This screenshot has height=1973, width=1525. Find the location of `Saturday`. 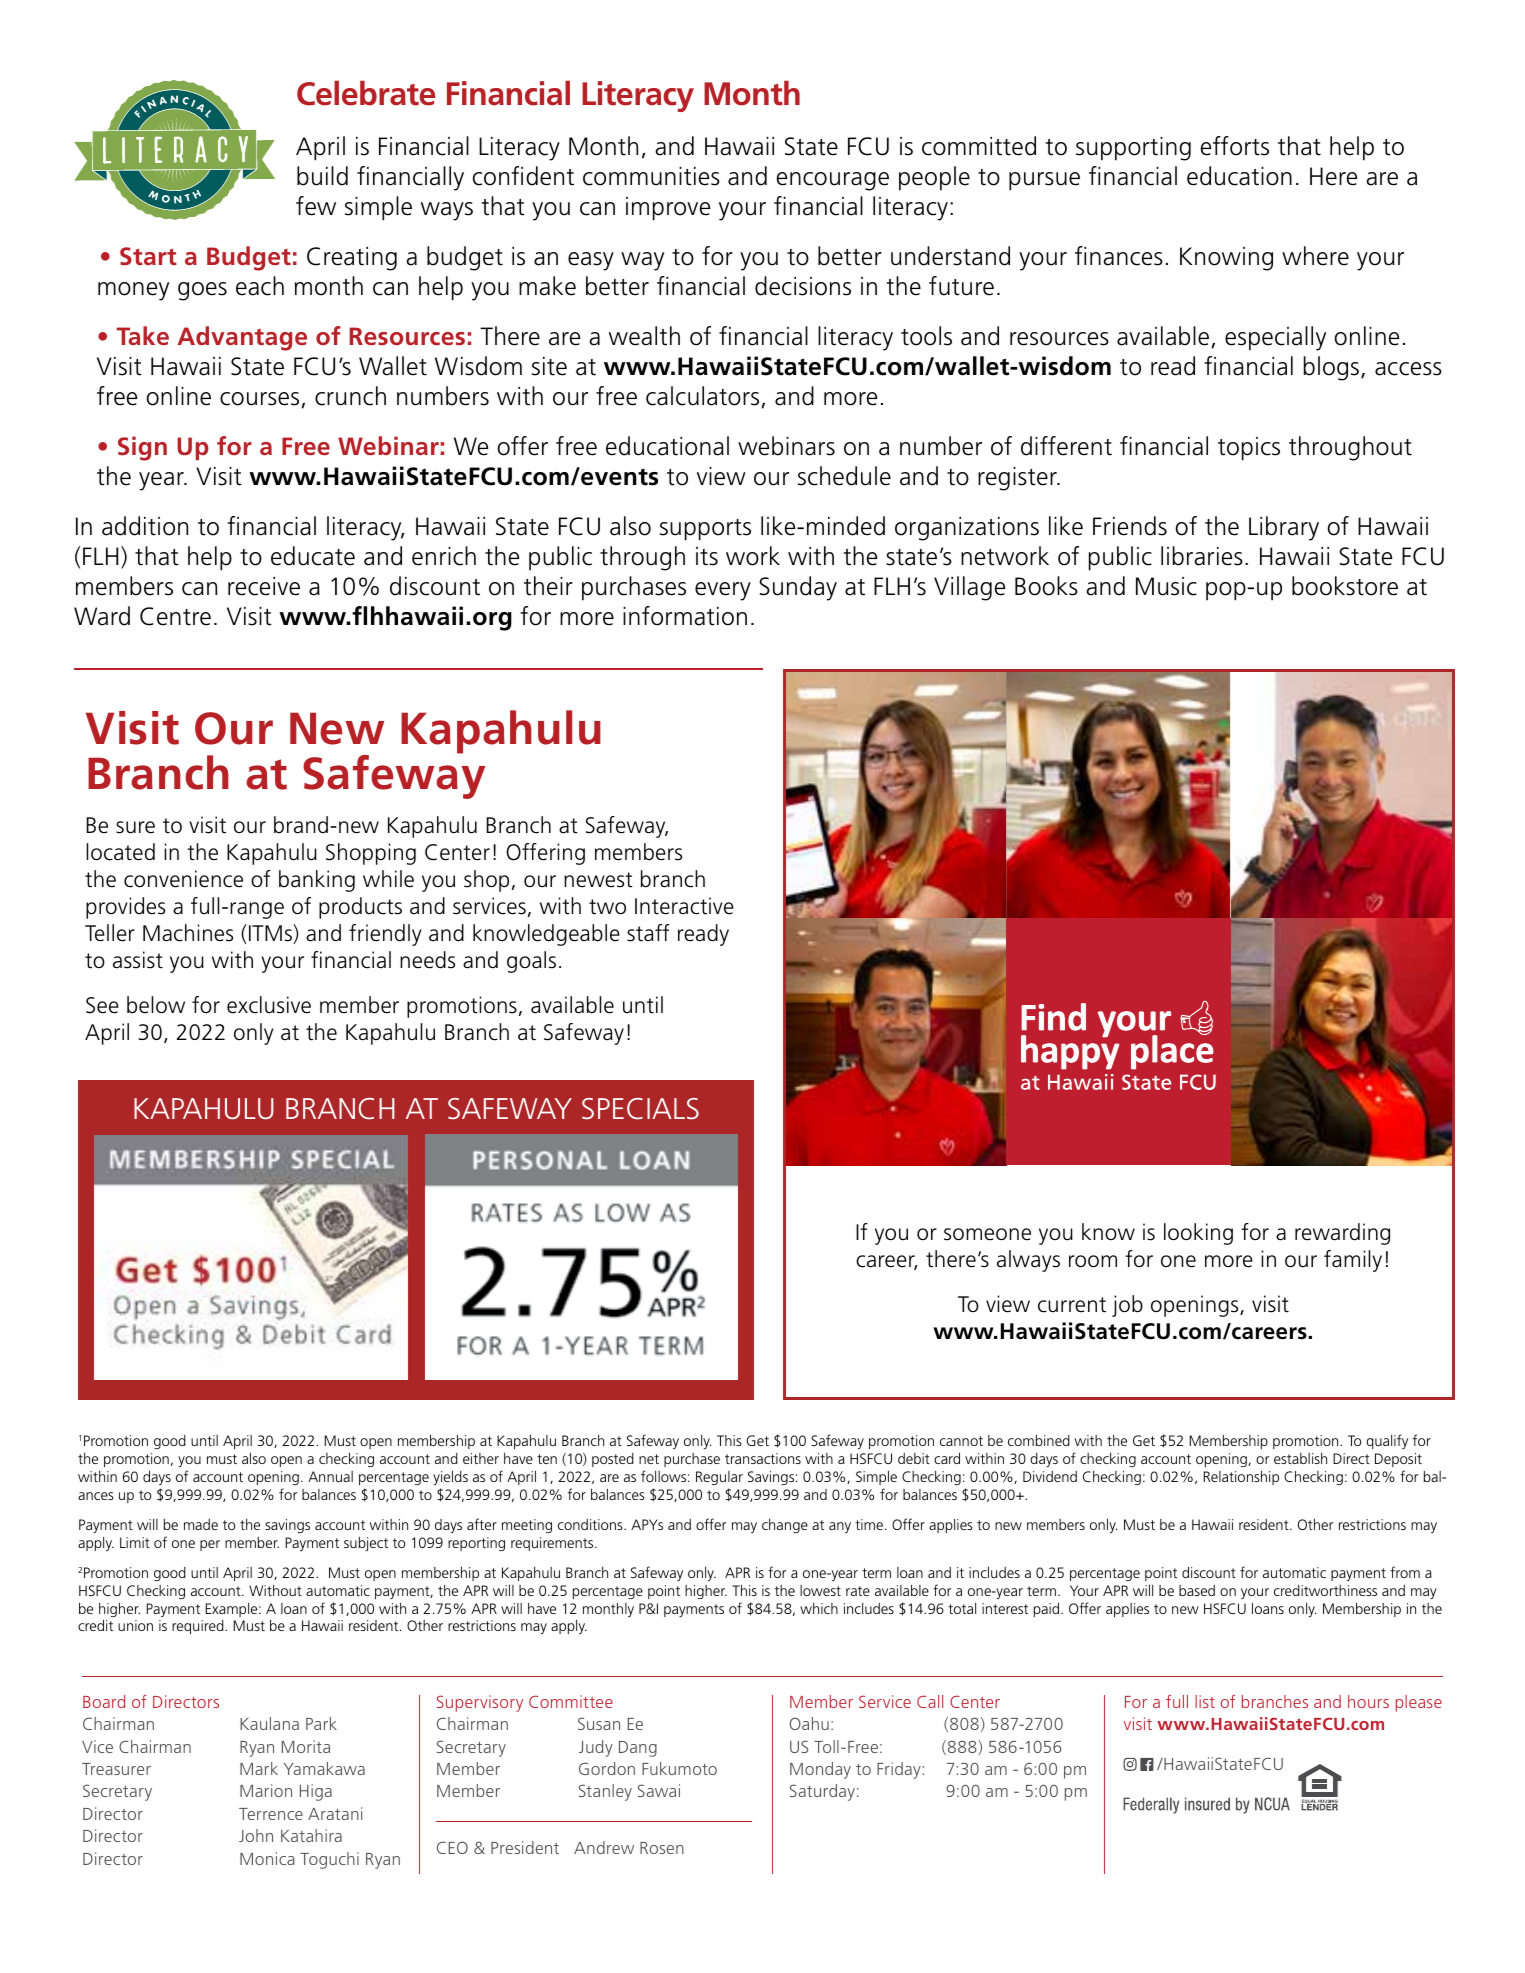

Saturday is located at coordinates (822, 1792).
